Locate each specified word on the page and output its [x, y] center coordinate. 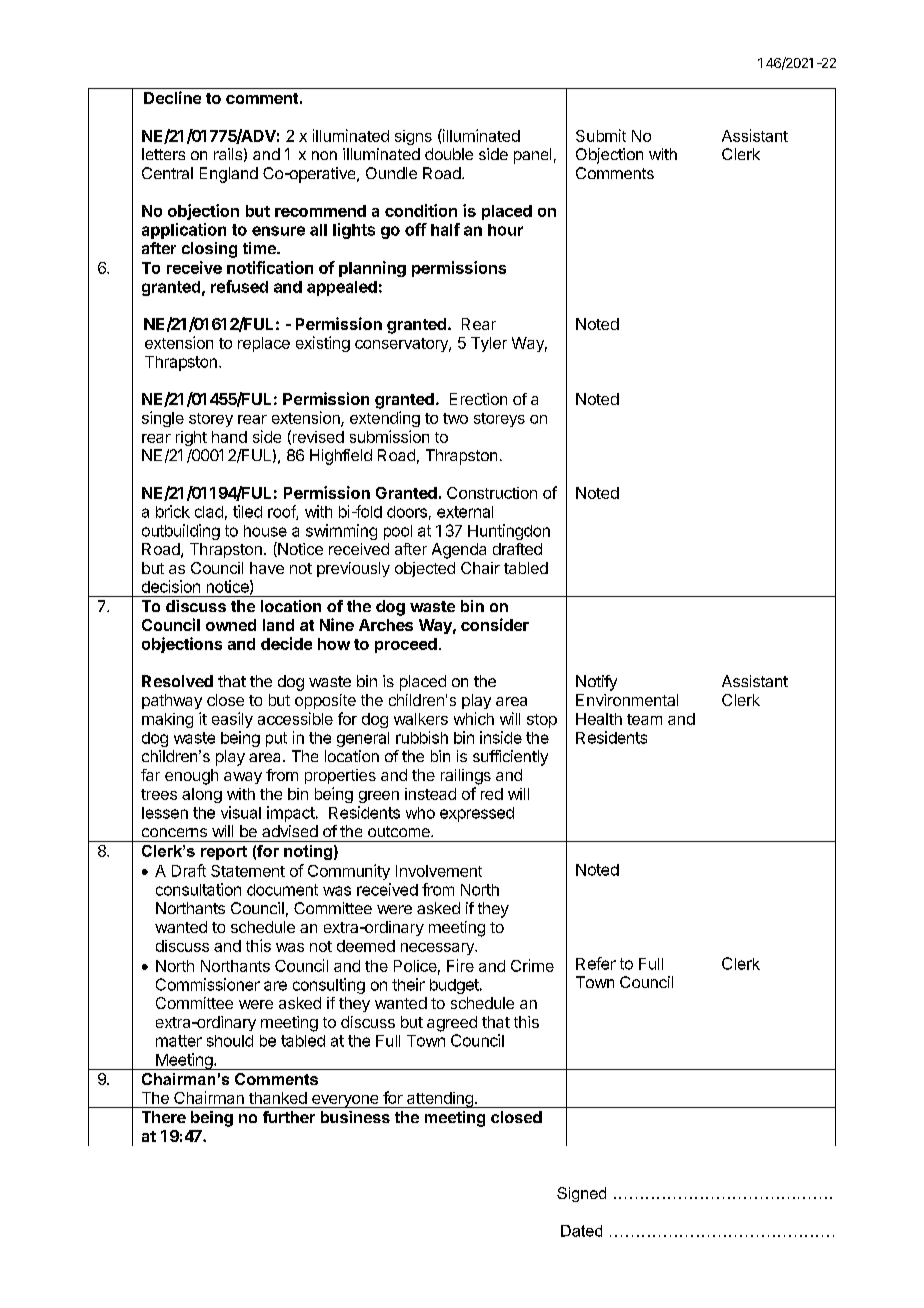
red [492, 794]
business [355, 1117]
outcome [400, 831]
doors [407, 512]
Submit [601, 135]
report [224, 853]
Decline [172, 97]
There [164, 1117]
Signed [581, 1194]
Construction [492, 493]
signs [413, 137]
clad [209, 512]
